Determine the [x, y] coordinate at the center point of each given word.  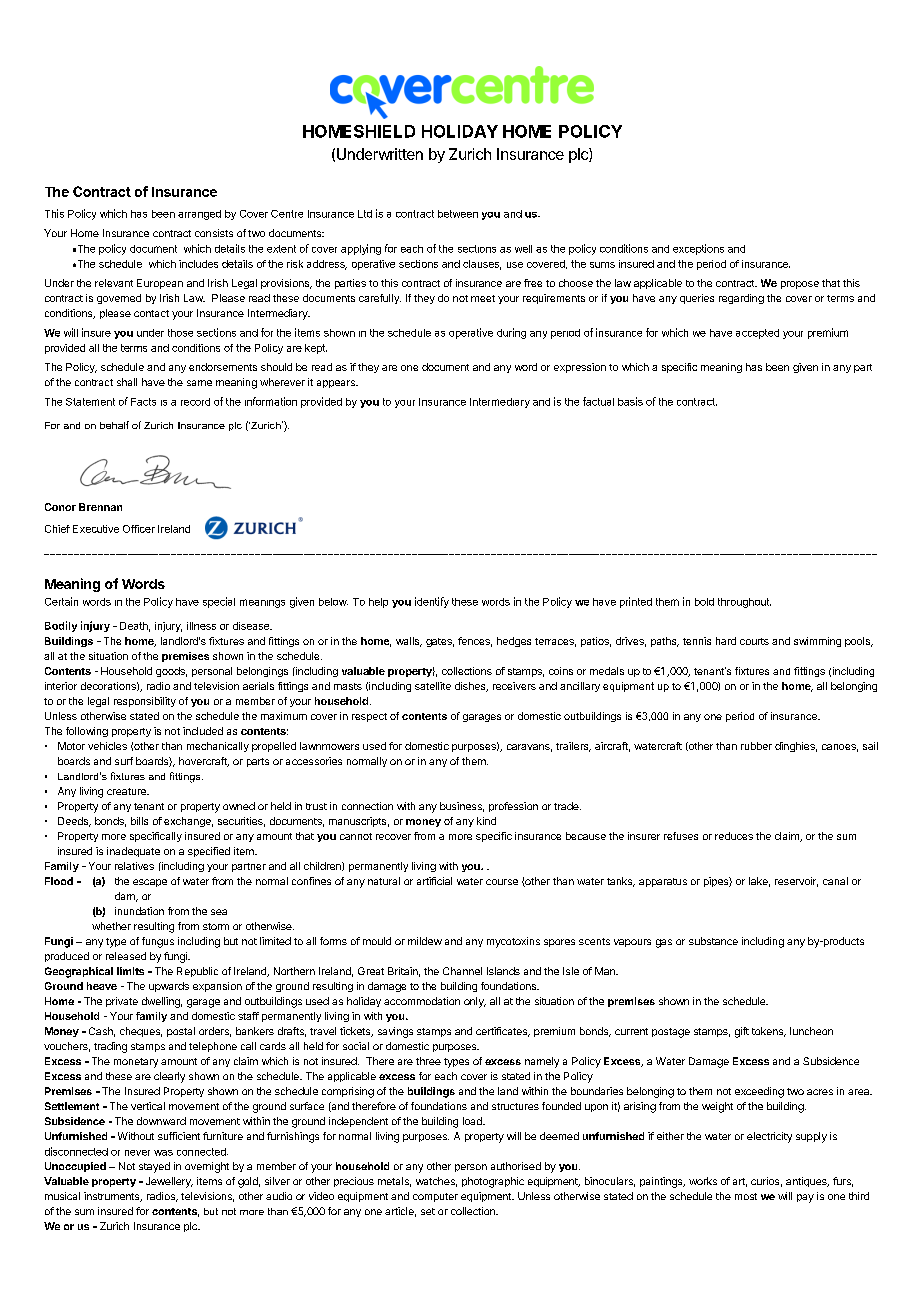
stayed [154, 1167]
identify [432, 602]
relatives [134, 866]
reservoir [796, 882]
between [458, 214]
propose [800, 285]
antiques [807, 1182]
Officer [139, 529]
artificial [434, 881]
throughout [744, 603]
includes [198, 264]
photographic [493, 1182]
